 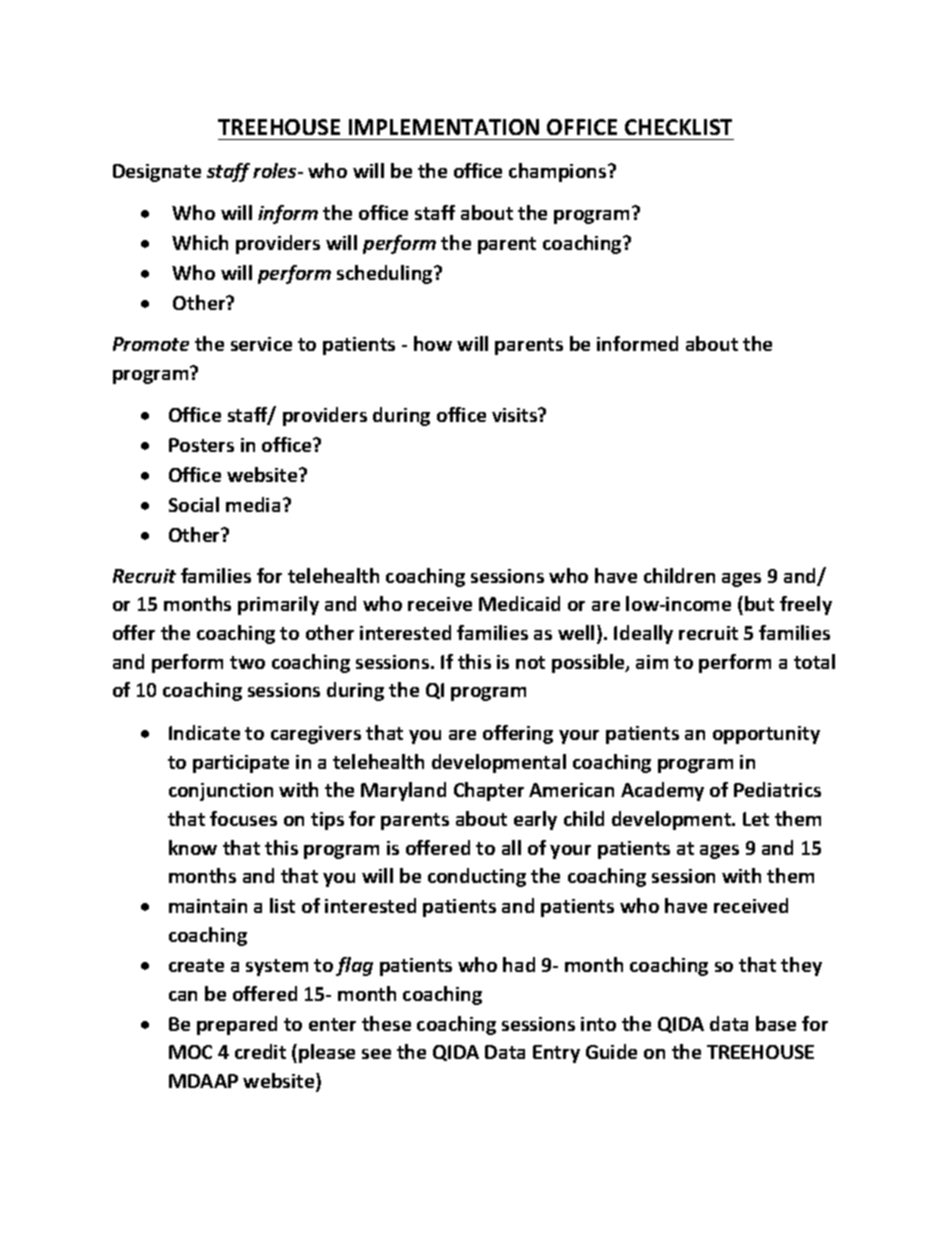 What do you see at coordinates (519, 603) in the screenshot?
I see `Medicaid` at bounding box center [519, 603].
